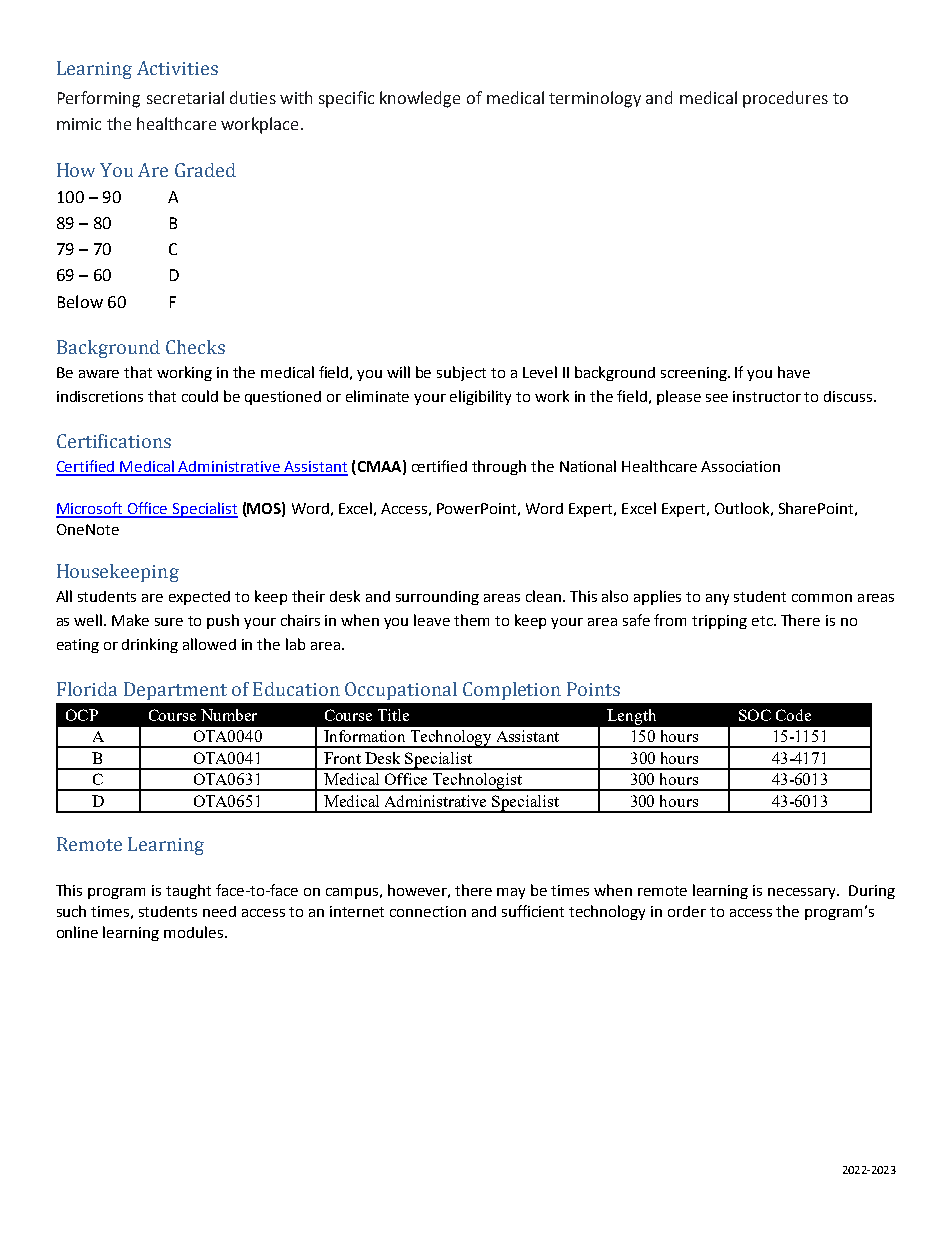  Describe the element at coordinates (90, 509) in the screenshot. I see `Microsoft` at that location.
